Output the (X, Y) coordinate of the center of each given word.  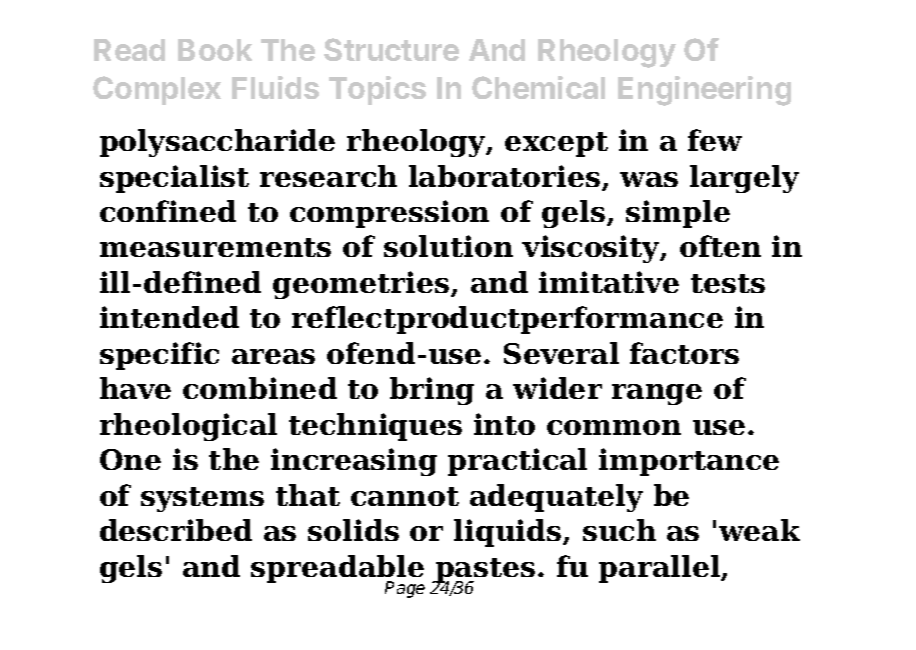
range (657, 394)
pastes (484, 572)
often (720, 246)
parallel (661, 569)
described (176, 530)
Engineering (704, 91)
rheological (188, 427)
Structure (391, 49)
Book (215, 50)
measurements (215, 247)
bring (432, 391)
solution (448, 246)
